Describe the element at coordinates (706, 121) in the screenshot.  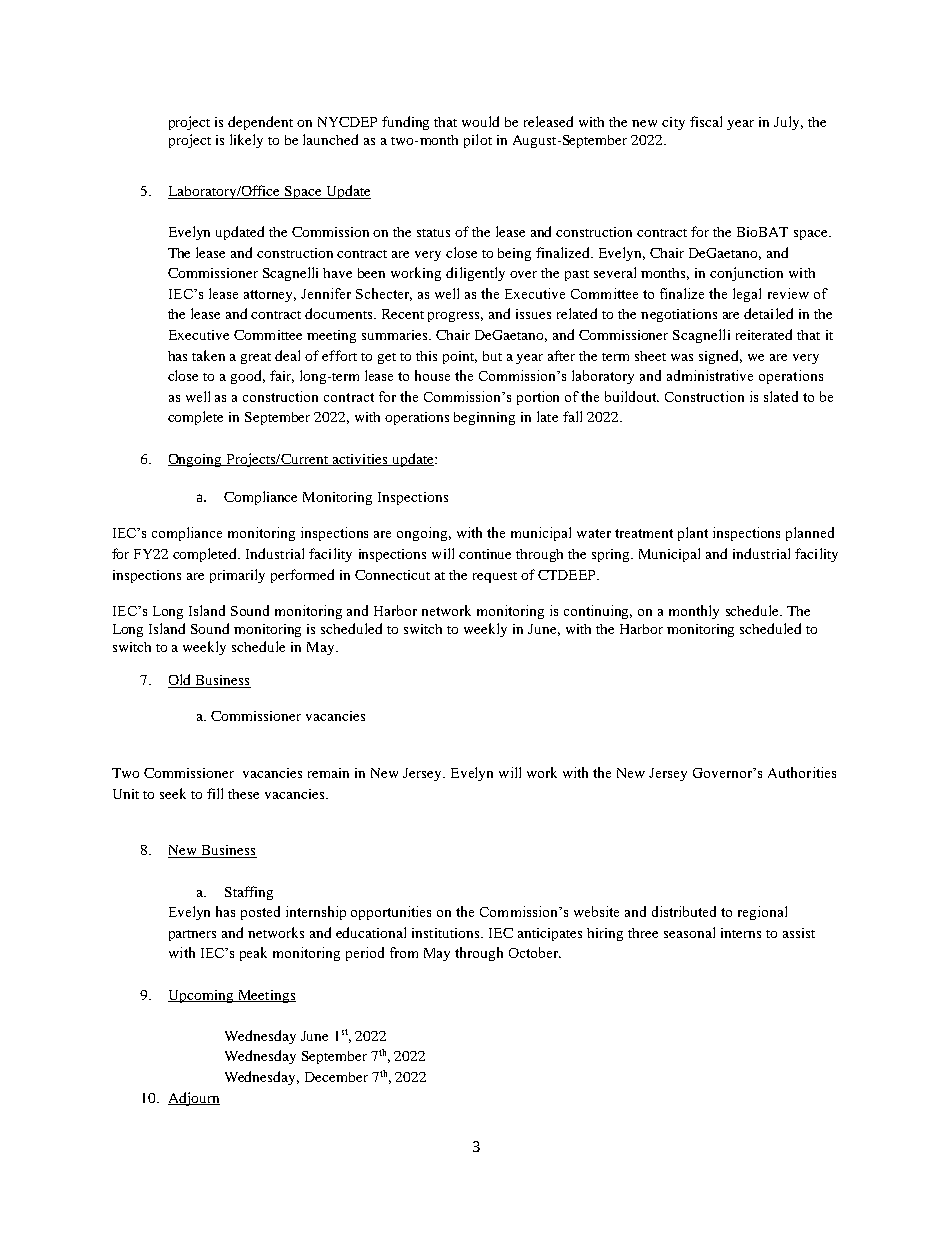
I see `fiscal` at that location.
